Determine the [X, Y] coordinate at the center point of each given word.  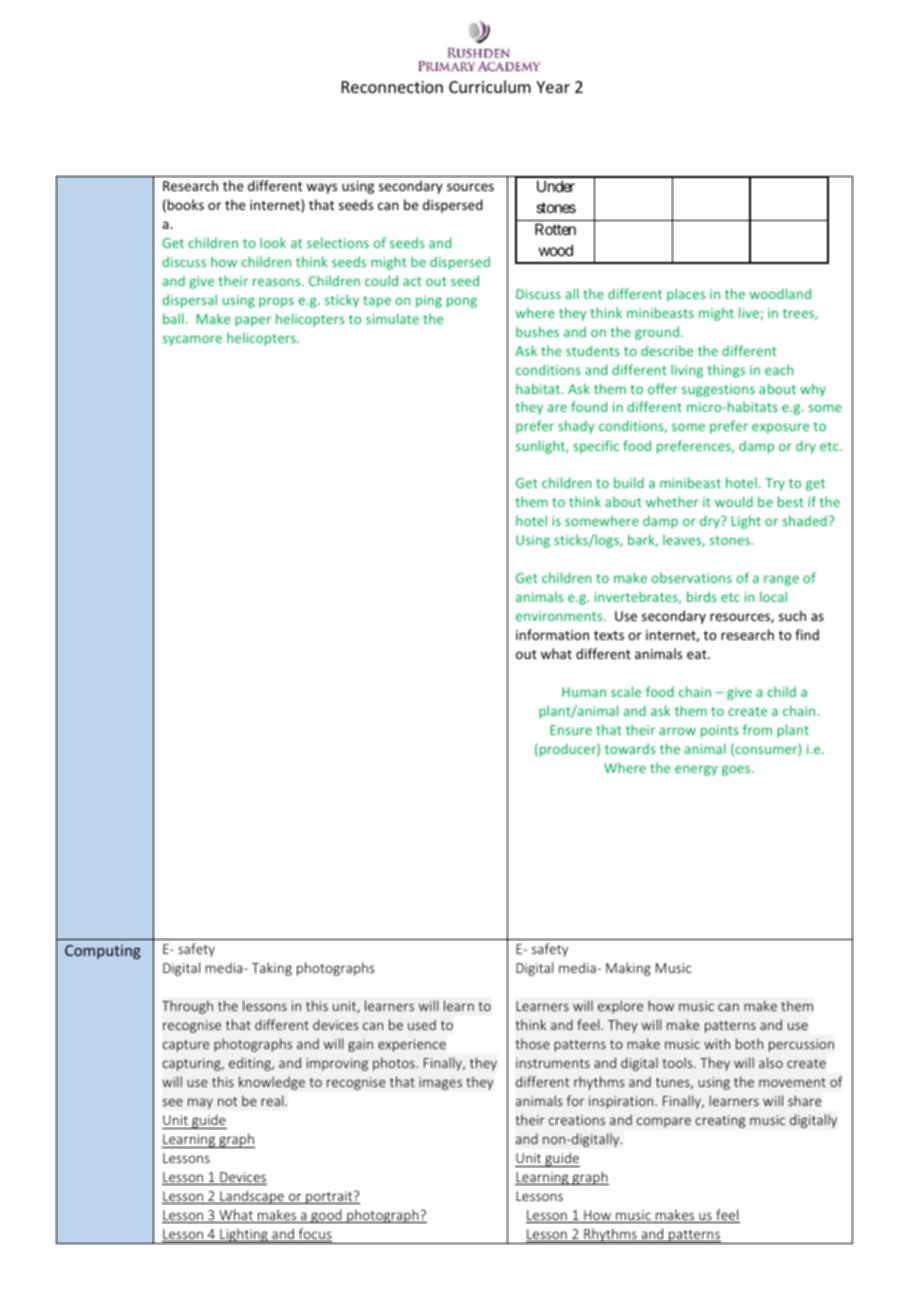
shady [576, 427]
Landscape [252, 1197]
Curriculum [490, 86]
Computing [103, 952]
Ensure [571, 730]
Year [553, 87]
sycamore [192, 340]
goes [737, 770]
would [734, 501]
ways [321, 188]
